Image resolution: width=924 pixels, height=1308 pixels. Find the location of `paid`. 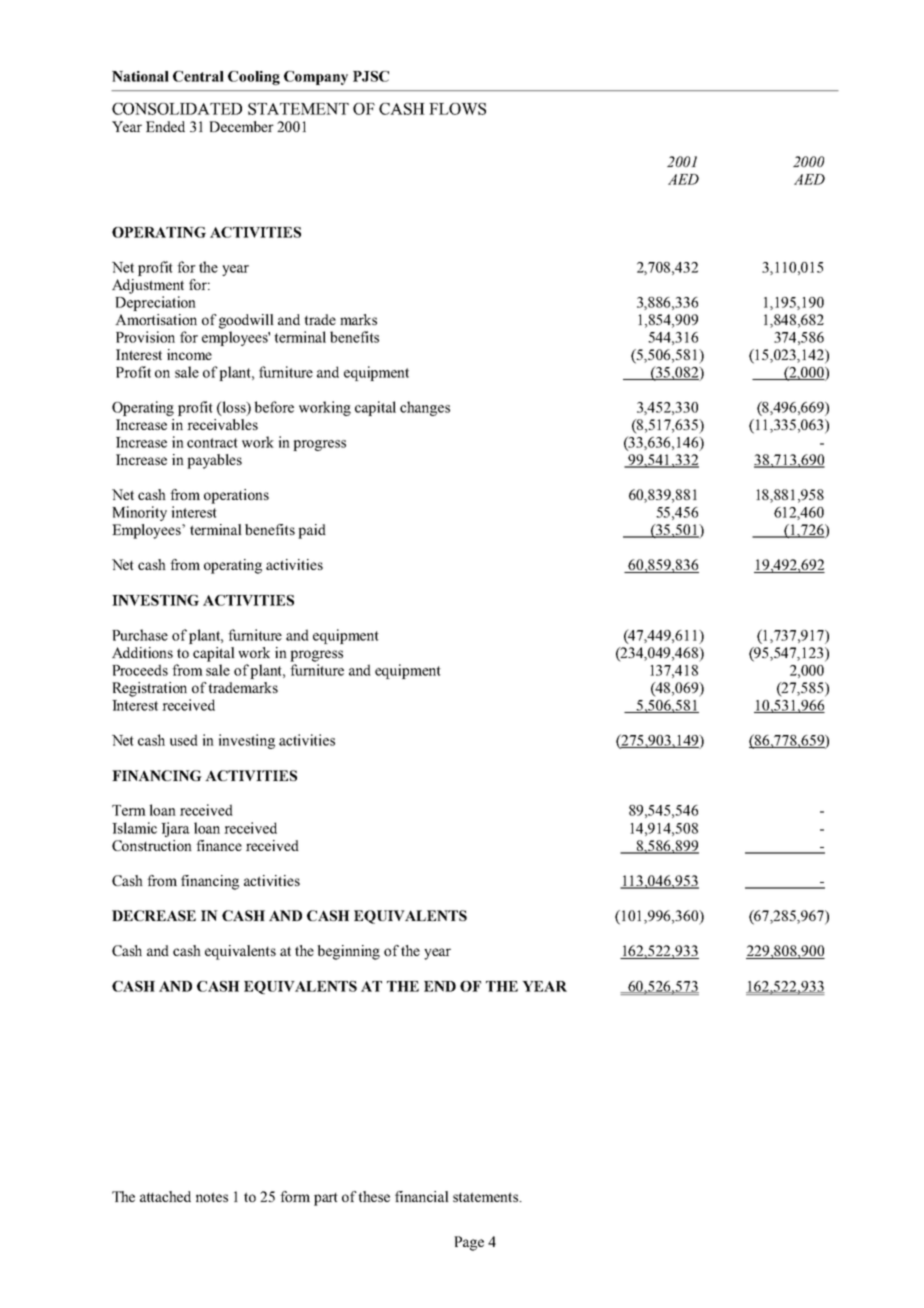

paid is located at coordinates (312, 531).
